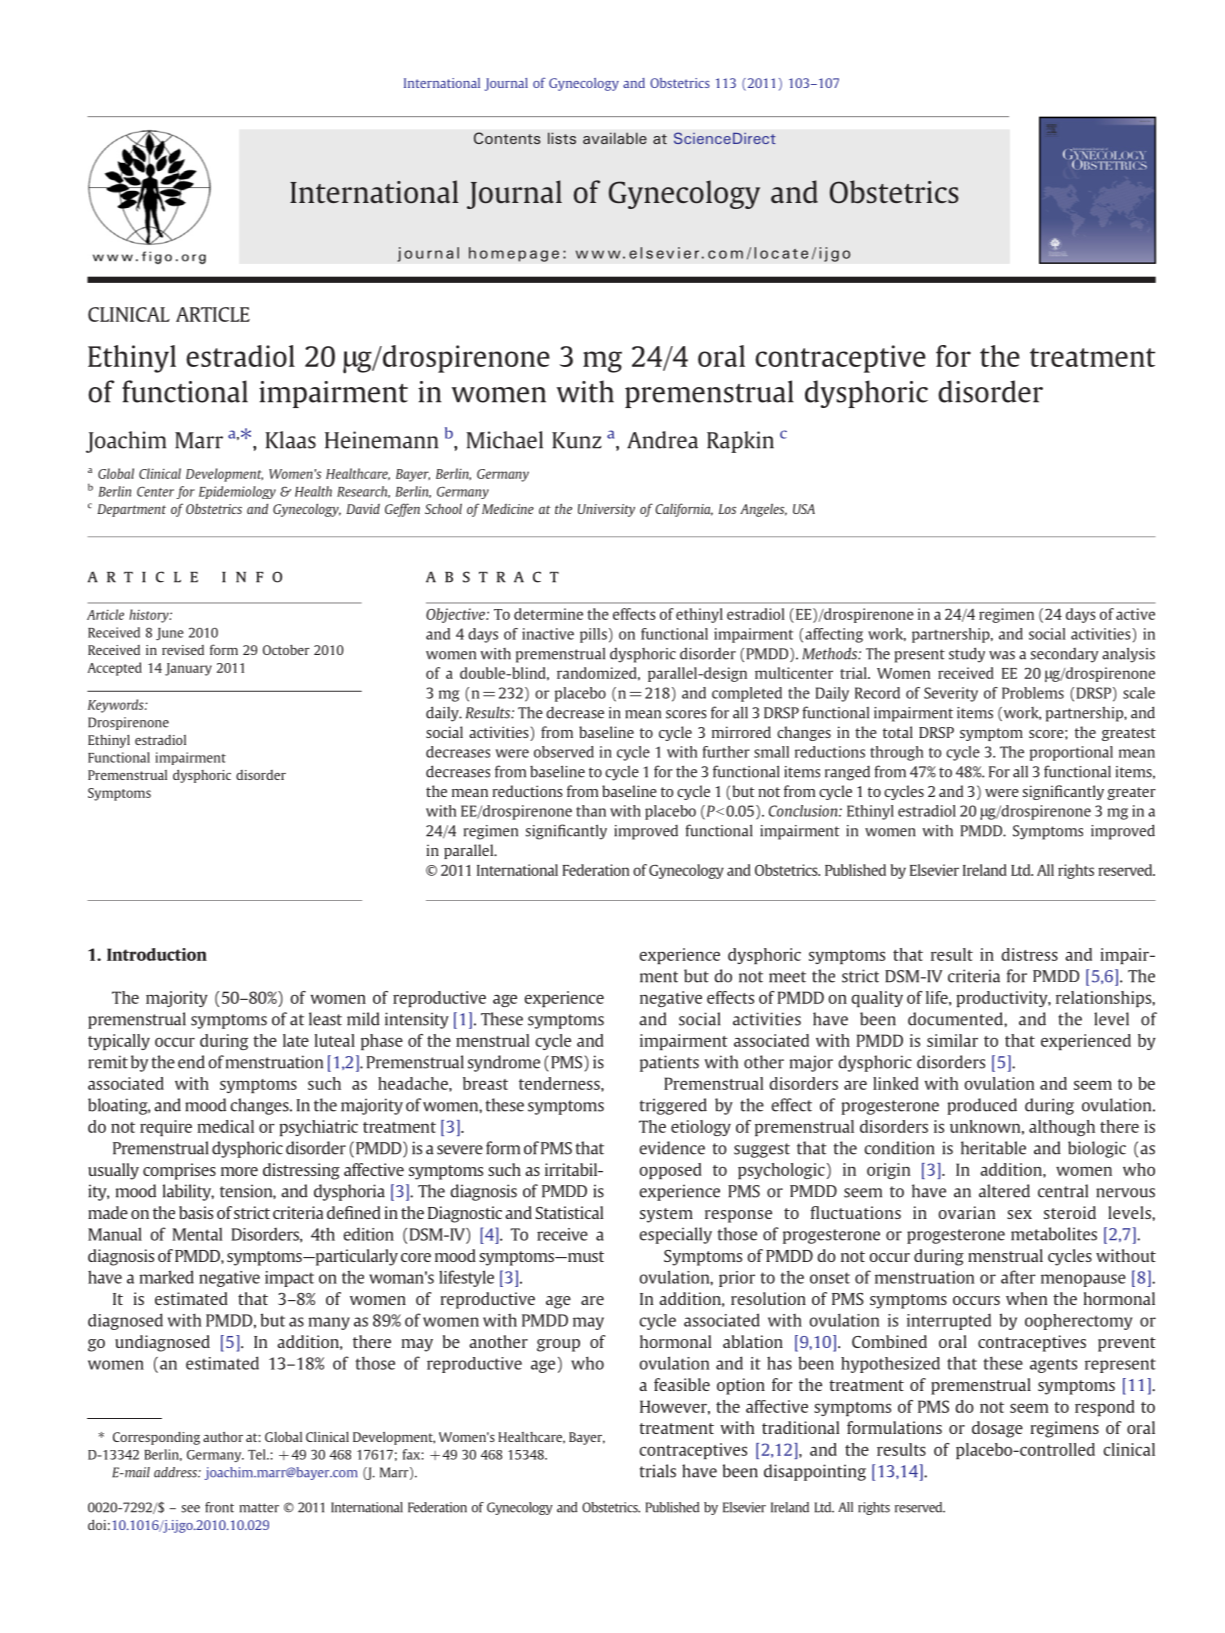 The image size is (1225, 1633). What do you see at coordinates (682, 1384) in the screenshot?
I see `feasible` at bounding box center [682, 1384].
